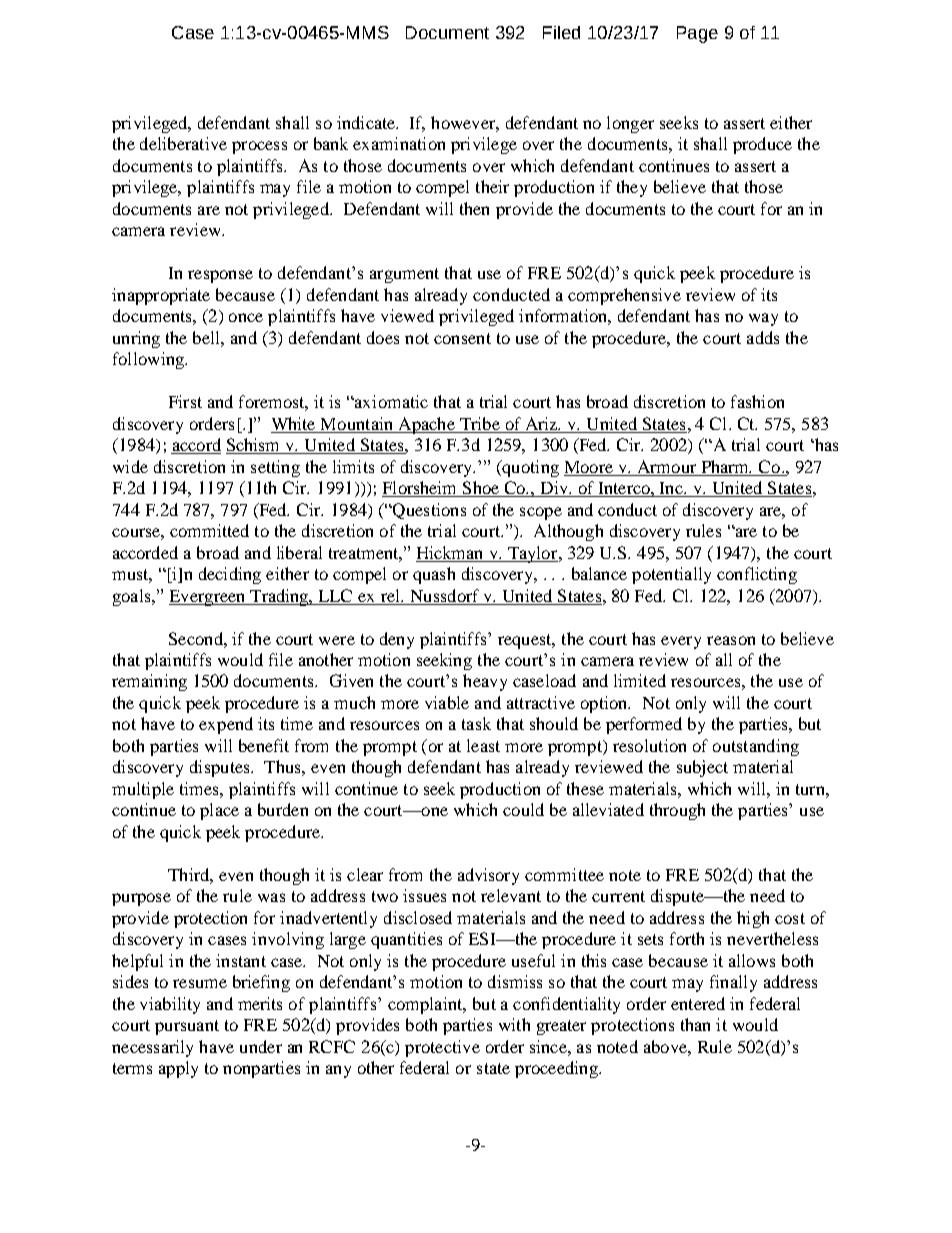 The width and height of the screenshot is (952, 1233). Describe the element at coordinates (476, 723) in the screenshot. I see `task` at that location.
